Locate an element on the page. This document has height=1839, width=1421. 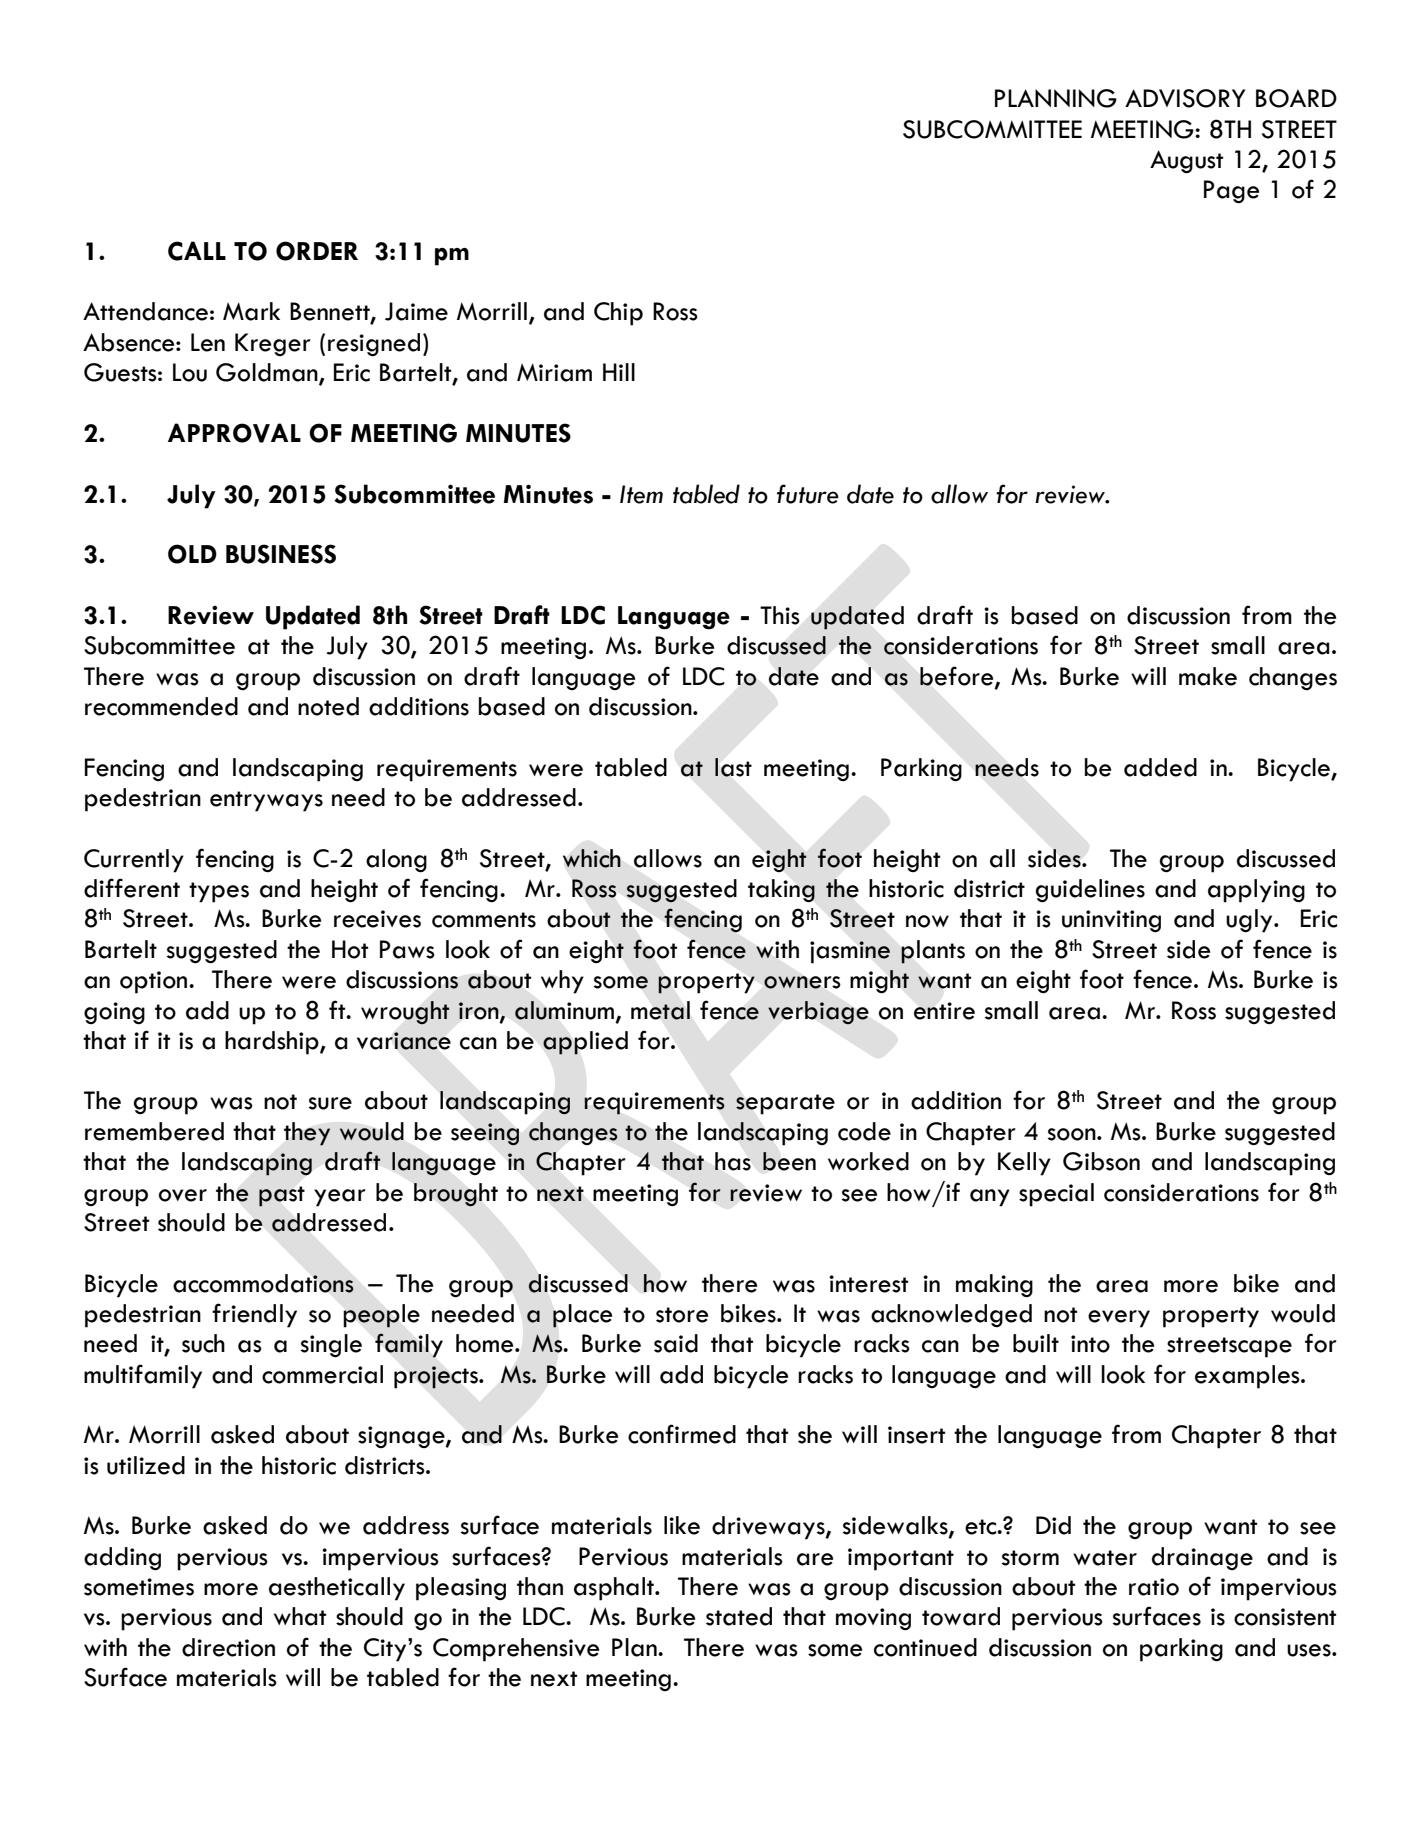
August is located at coordinates (1186, 162).
